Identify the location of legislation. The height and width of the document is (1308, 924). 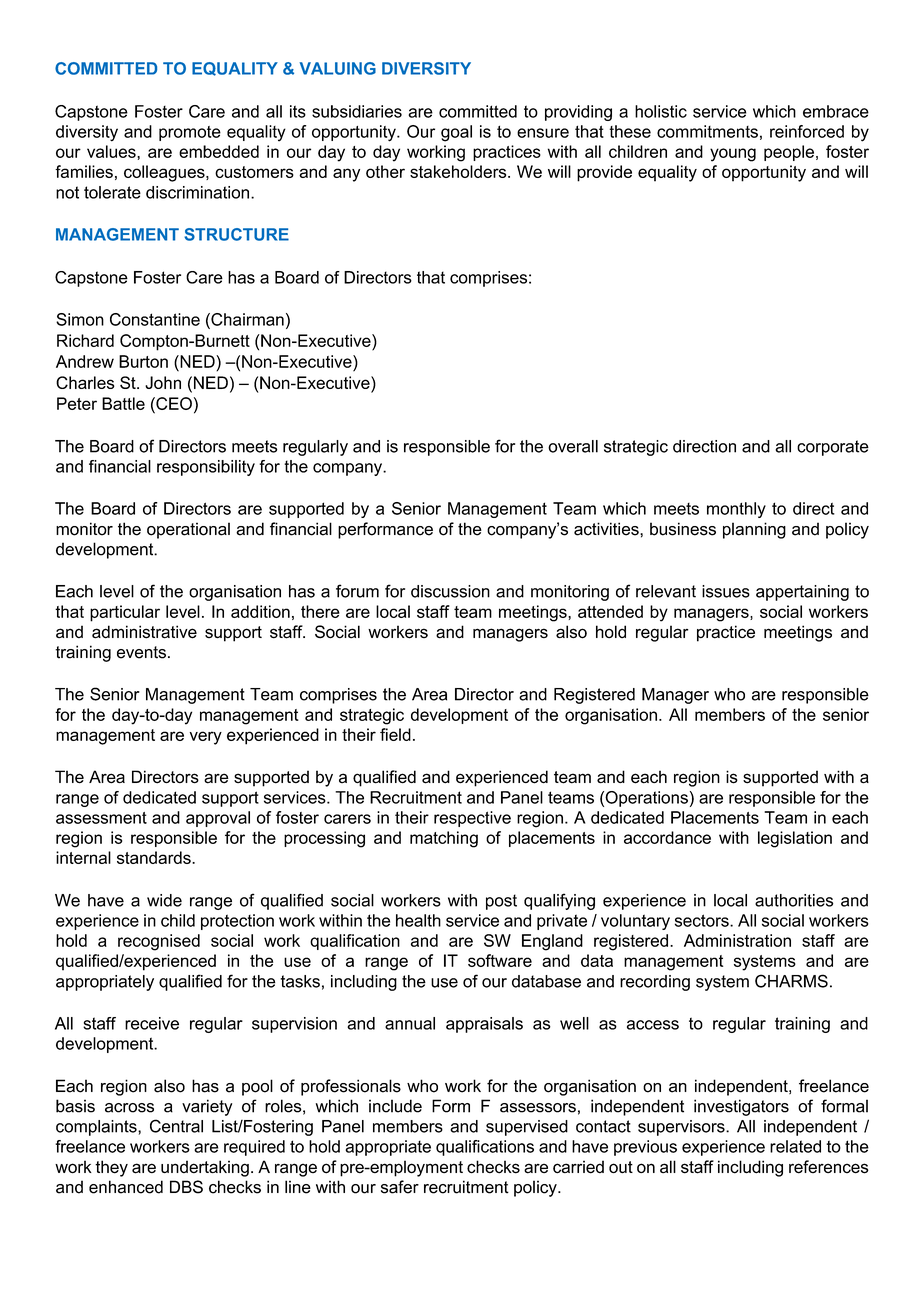
(795, 839).
